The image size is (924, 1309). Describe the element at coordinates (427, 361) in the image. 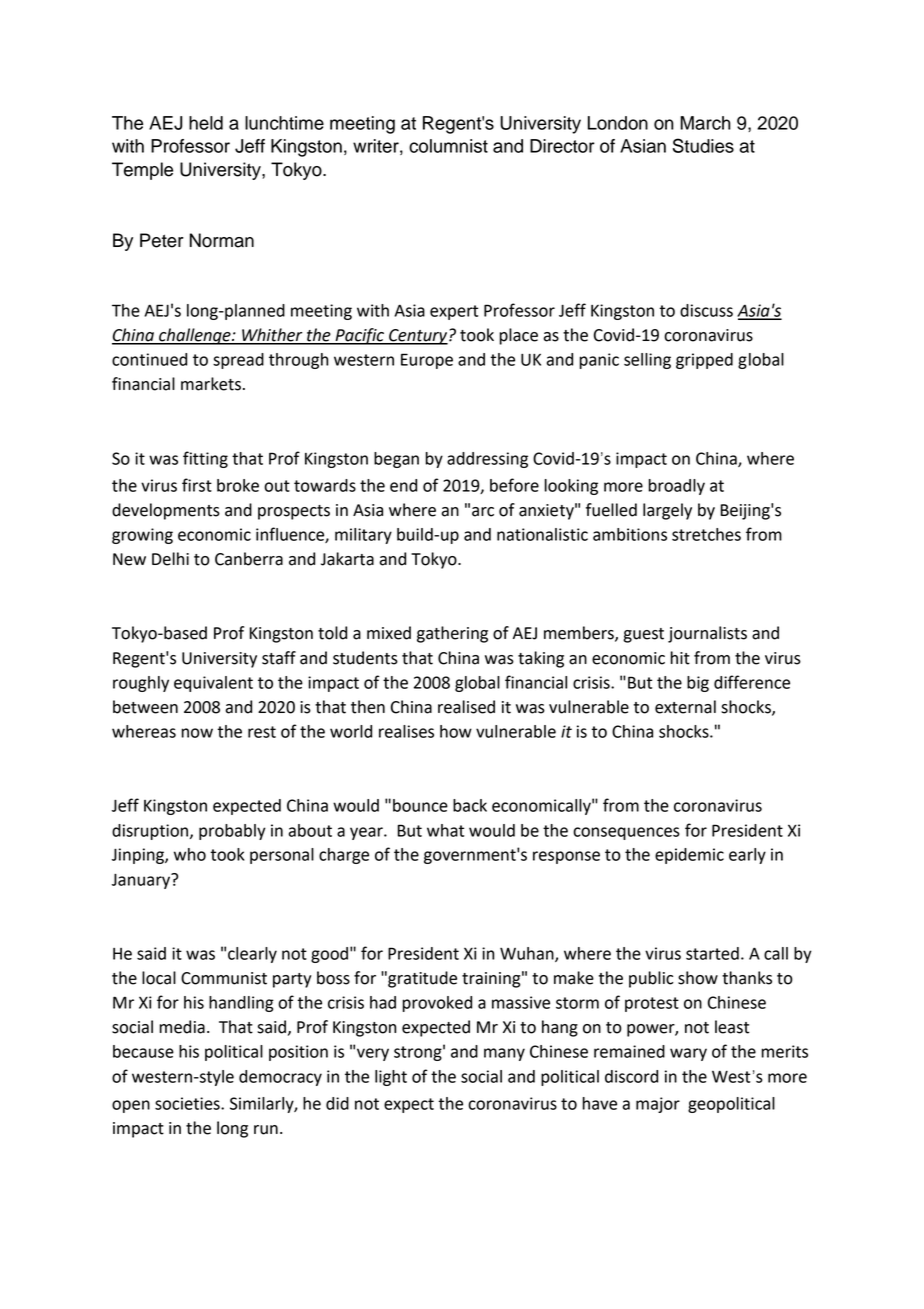

I see `Europe` at that location.
